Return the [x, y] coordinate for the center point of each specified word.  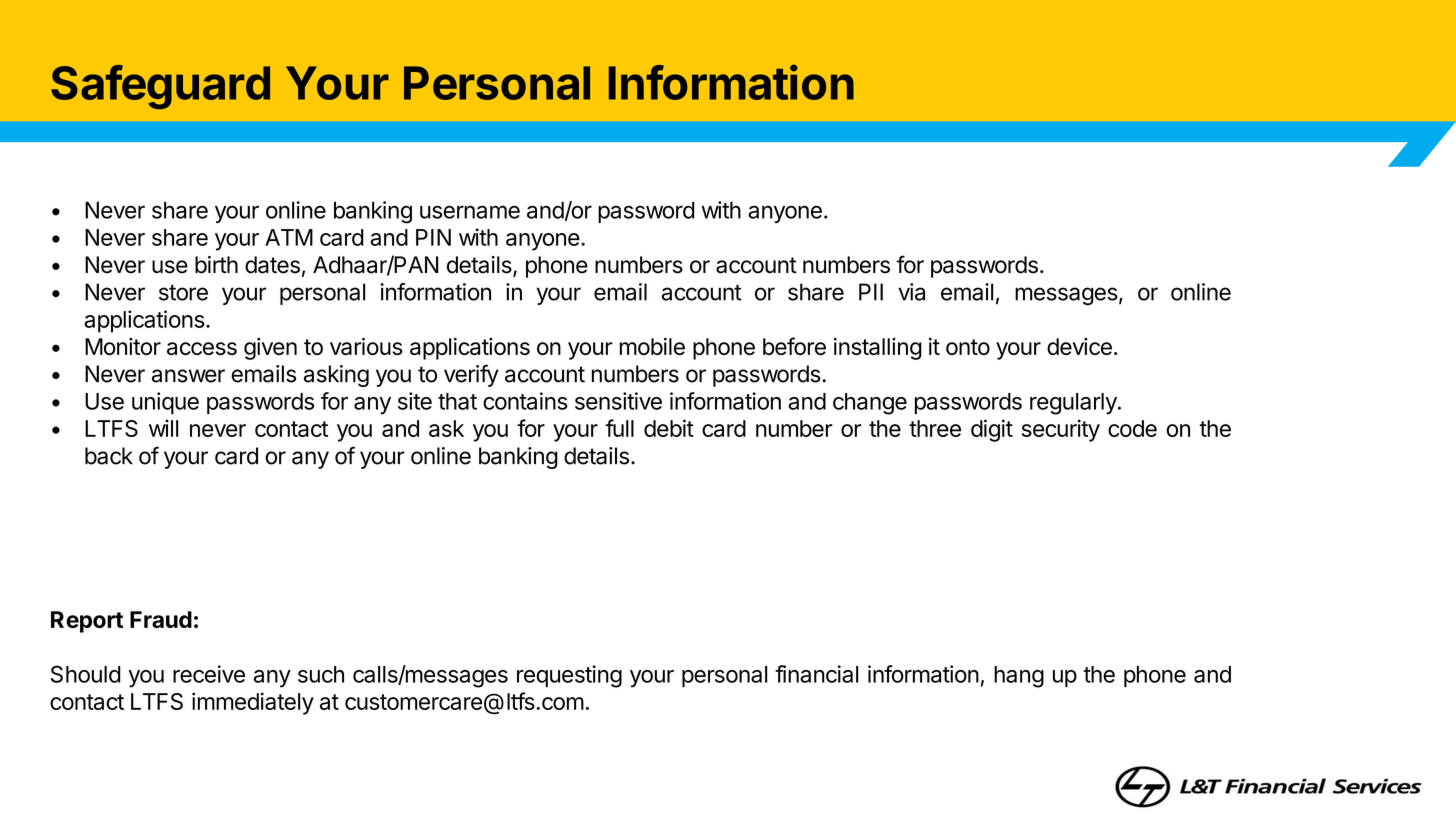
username [470, 212]
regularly [1074, 404]
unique [165, 403]
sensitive [618, 401]
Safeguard [160, 87]
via [911, 292]
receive [209, 674]
